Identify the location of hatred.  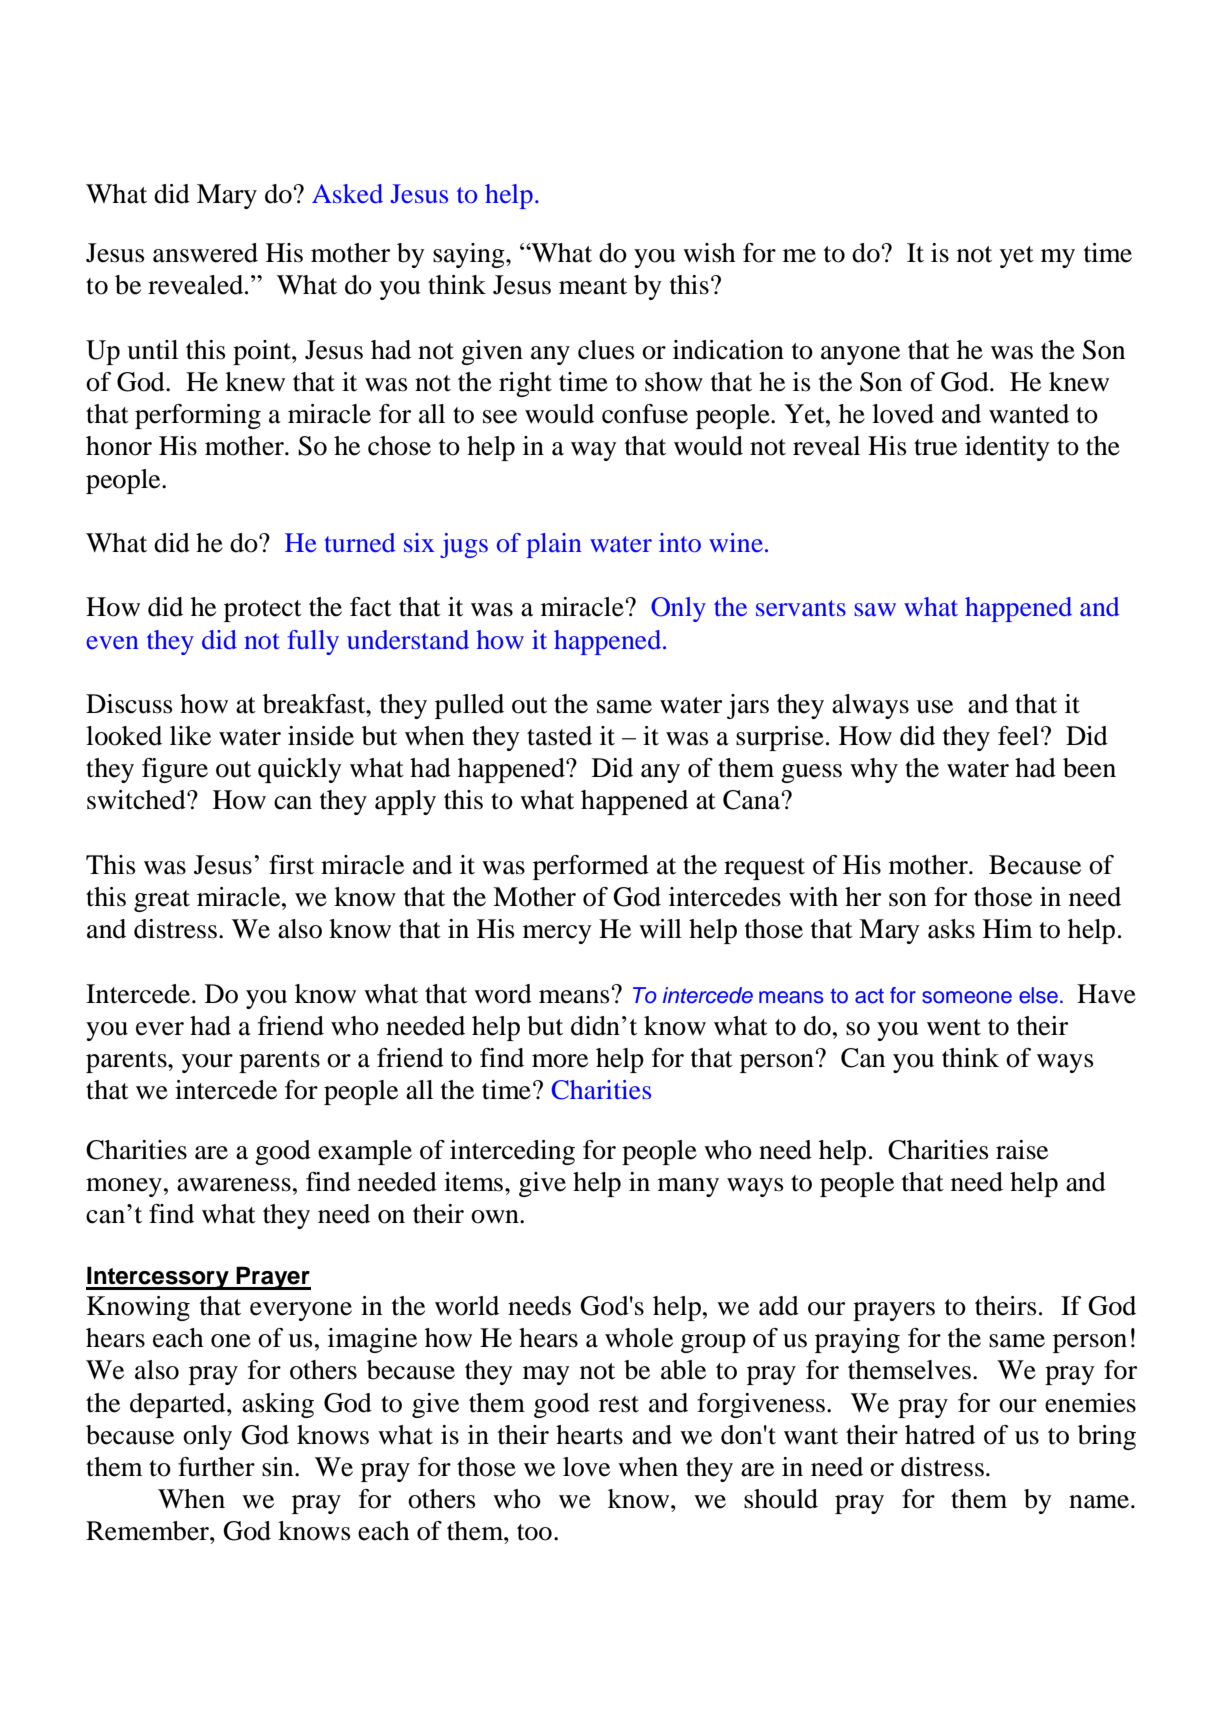
(940, 1435).
